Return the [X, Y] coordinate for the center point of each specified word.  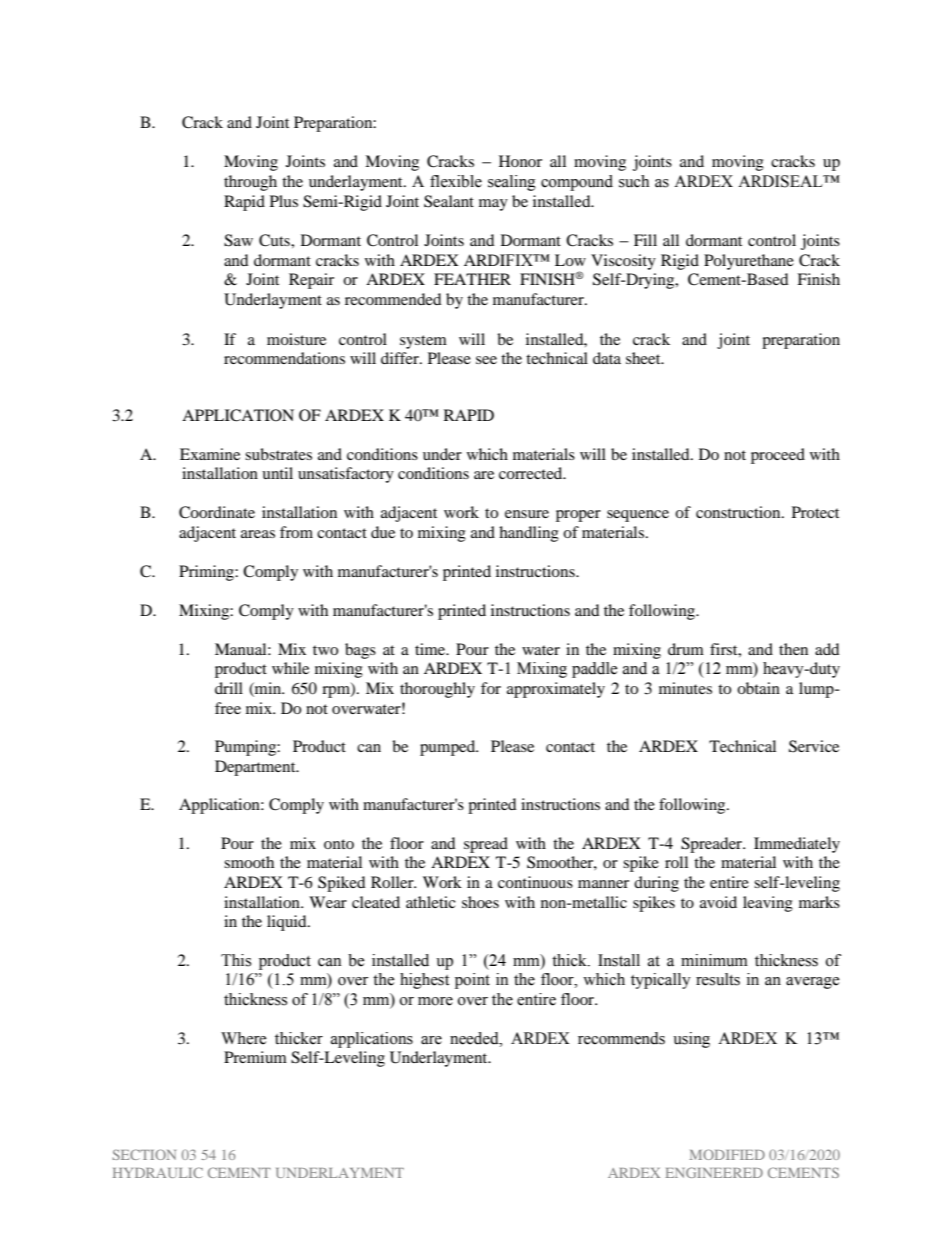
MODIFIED [727, 1154]
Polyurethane [749, 262]
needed [475, 1038]
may [493, 205]
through [250, 183]
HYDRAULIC [158, 1172]
